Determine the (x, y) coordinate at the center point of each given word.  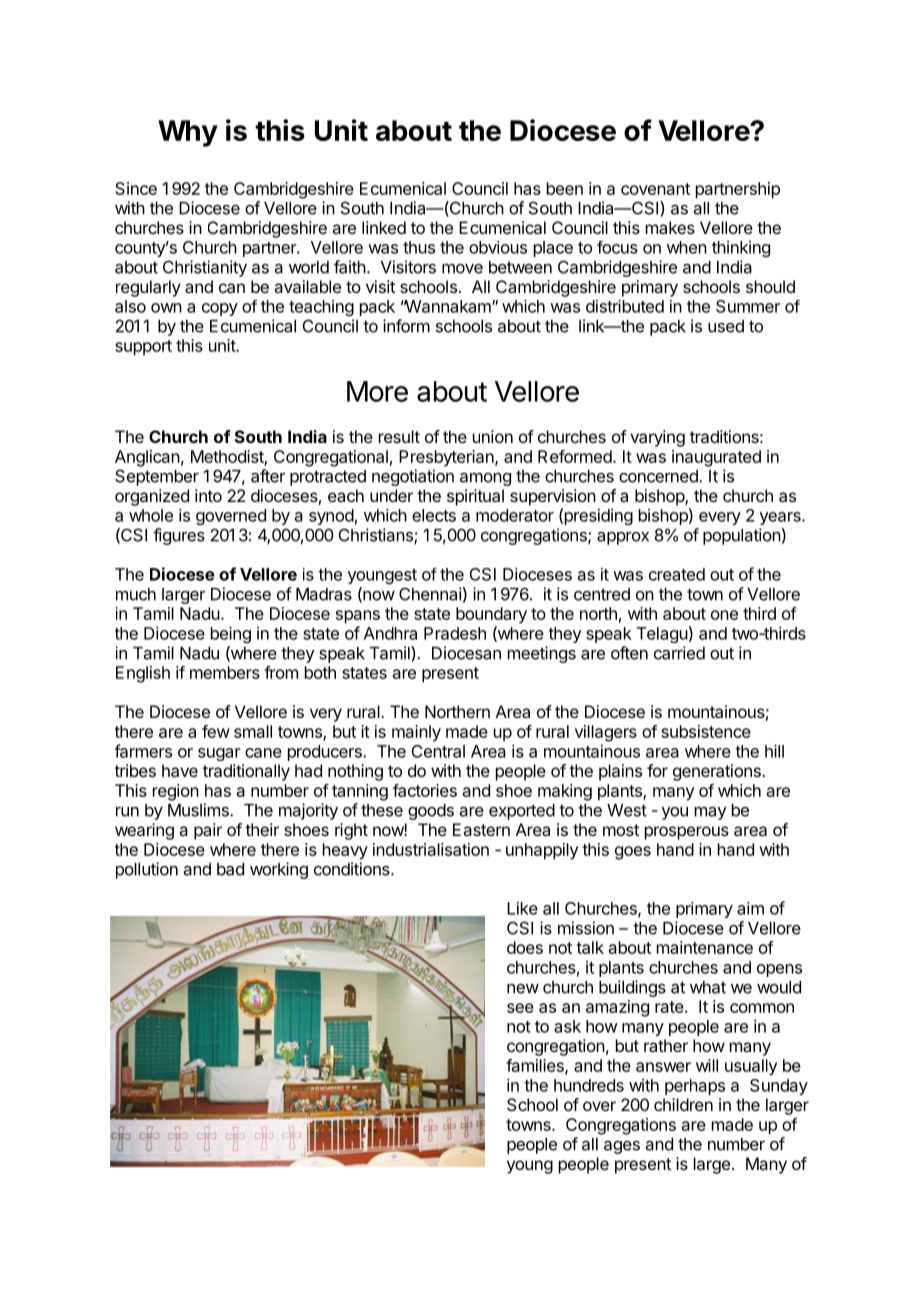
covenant (655, 189)
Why (188, 133)
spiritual (475, 497)
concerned (659, 476)
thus (419, 247)
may (710, 813)
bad (230, 869)
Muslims (199, 810)
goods (431, 812)
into (208, 495)
